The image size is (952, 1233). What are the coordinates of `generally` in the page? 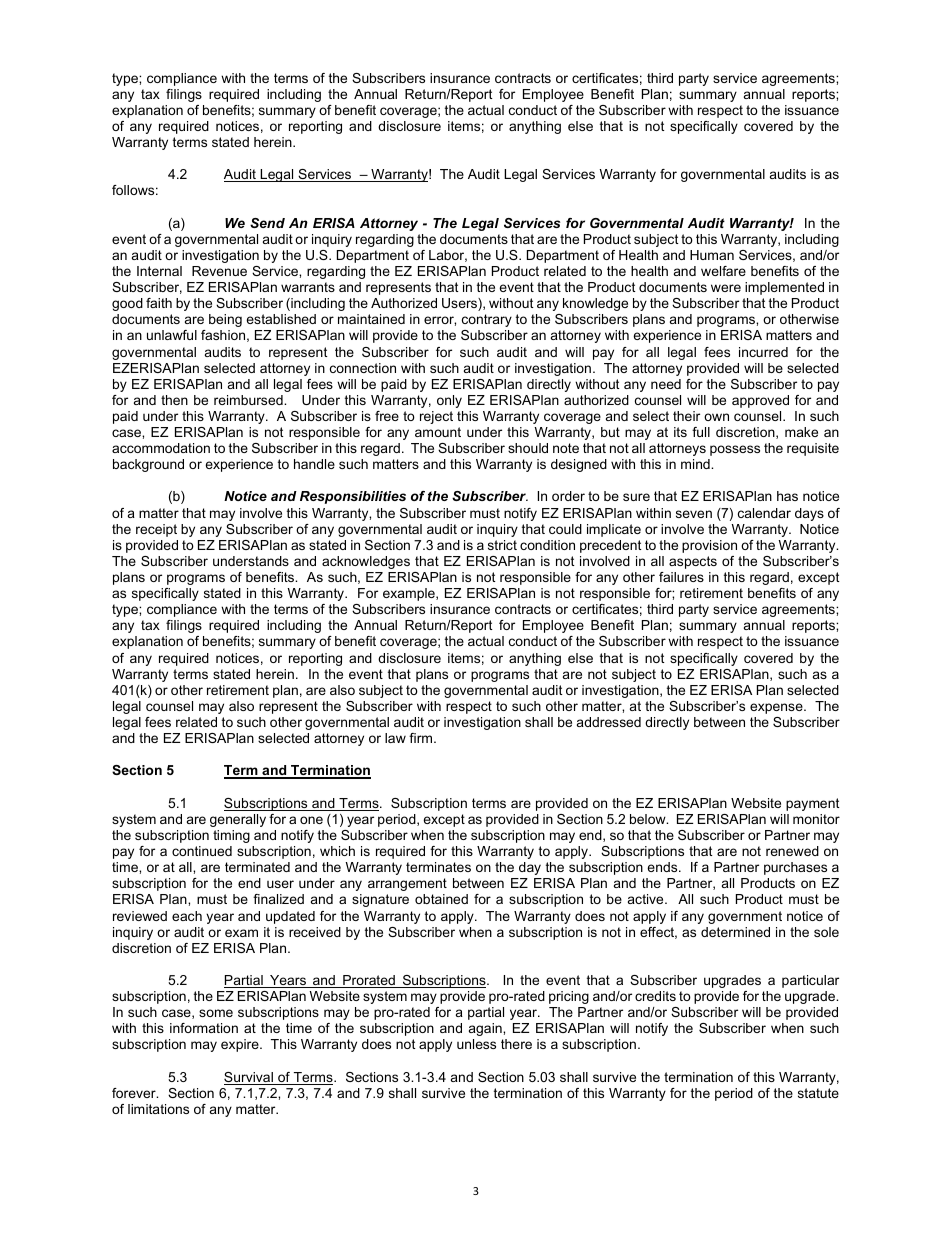 It's located at (238, 820).
